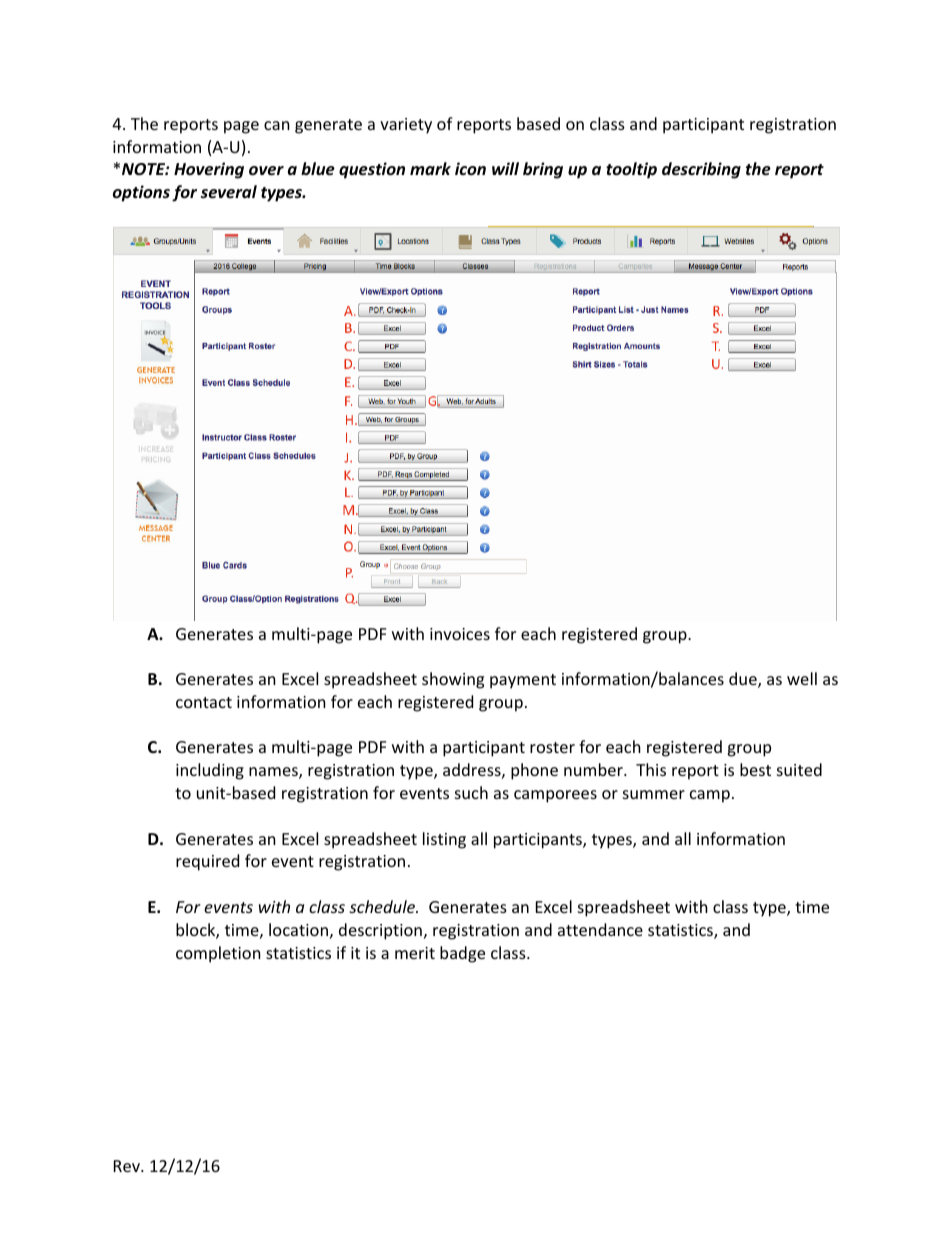 The width and height of the screenshot is (952, 1233). I want to click on invoices, so click(460, 634).
